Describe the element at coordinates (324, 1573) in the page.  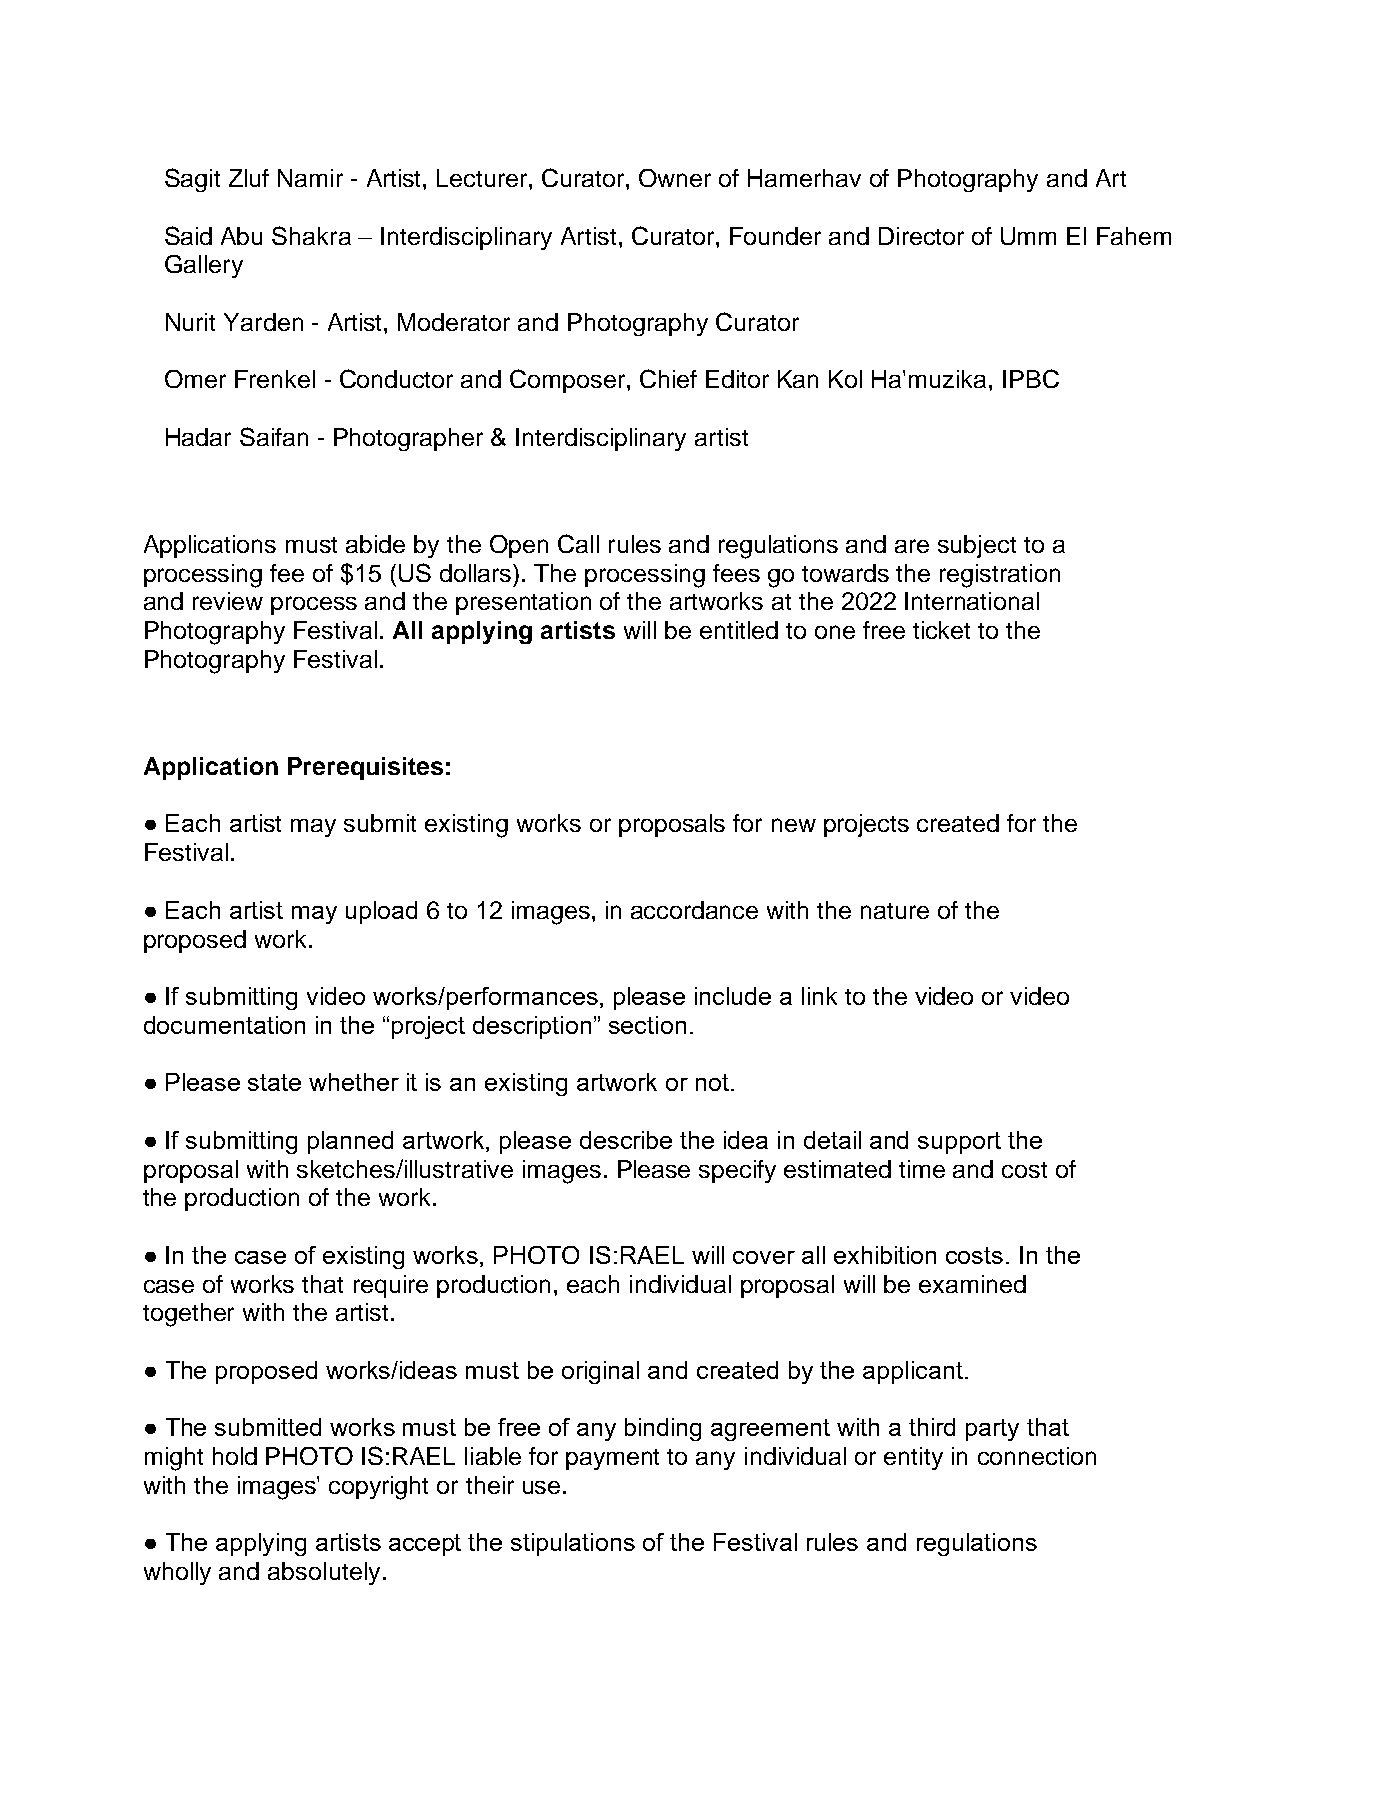
I see `absolutely` at that location.
